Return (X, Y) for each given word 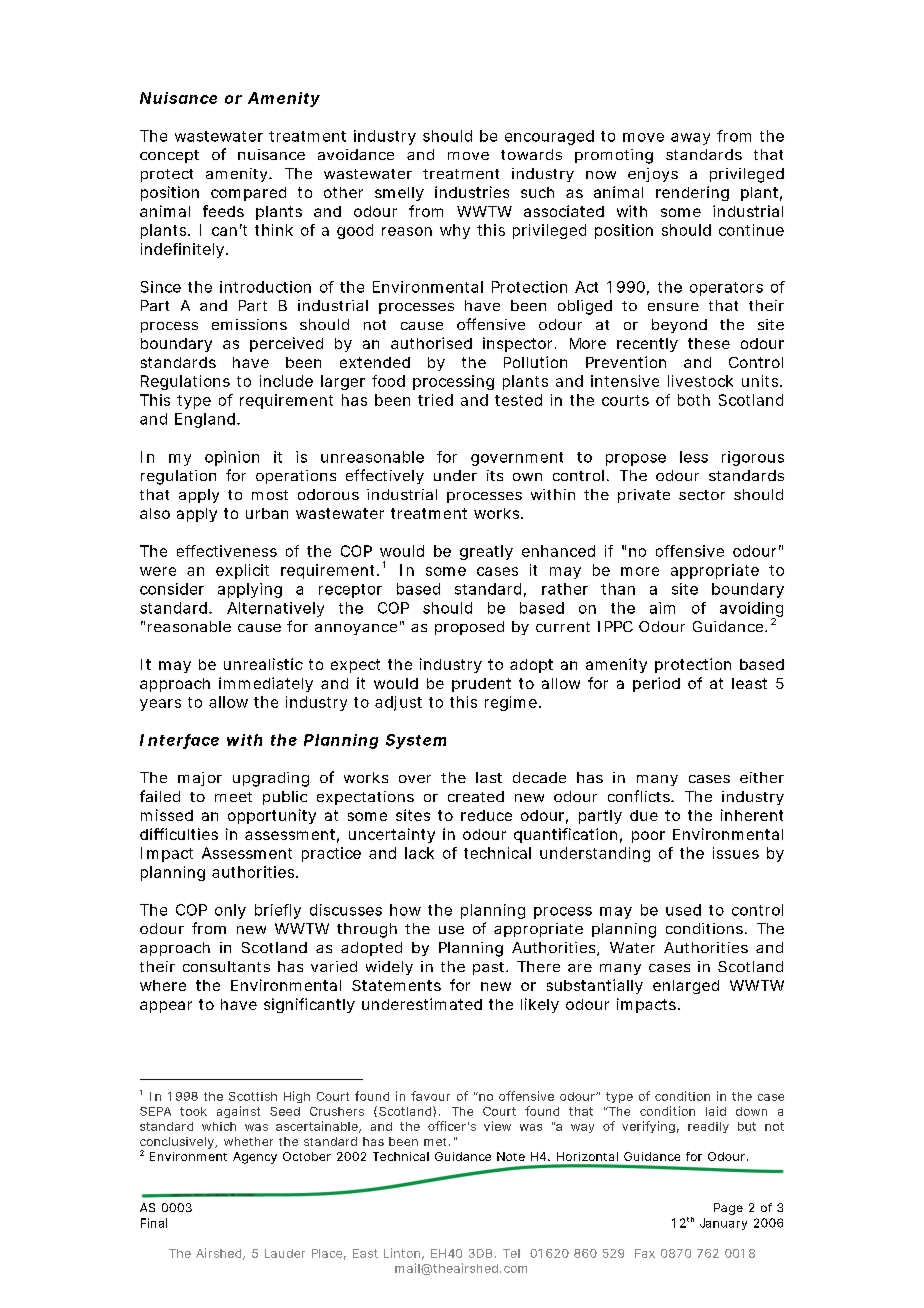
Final (154, 1223)
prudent (481, 685)
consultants (226, 966)
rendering (692, 193)
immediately (266, 684)
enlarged (686, 987)
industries (472, 192)
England (205, 420)
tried (435, 400)
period (656, 684)
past (490, 968)
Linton (402, 1253)
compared (248, 194)
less (694, 457)
